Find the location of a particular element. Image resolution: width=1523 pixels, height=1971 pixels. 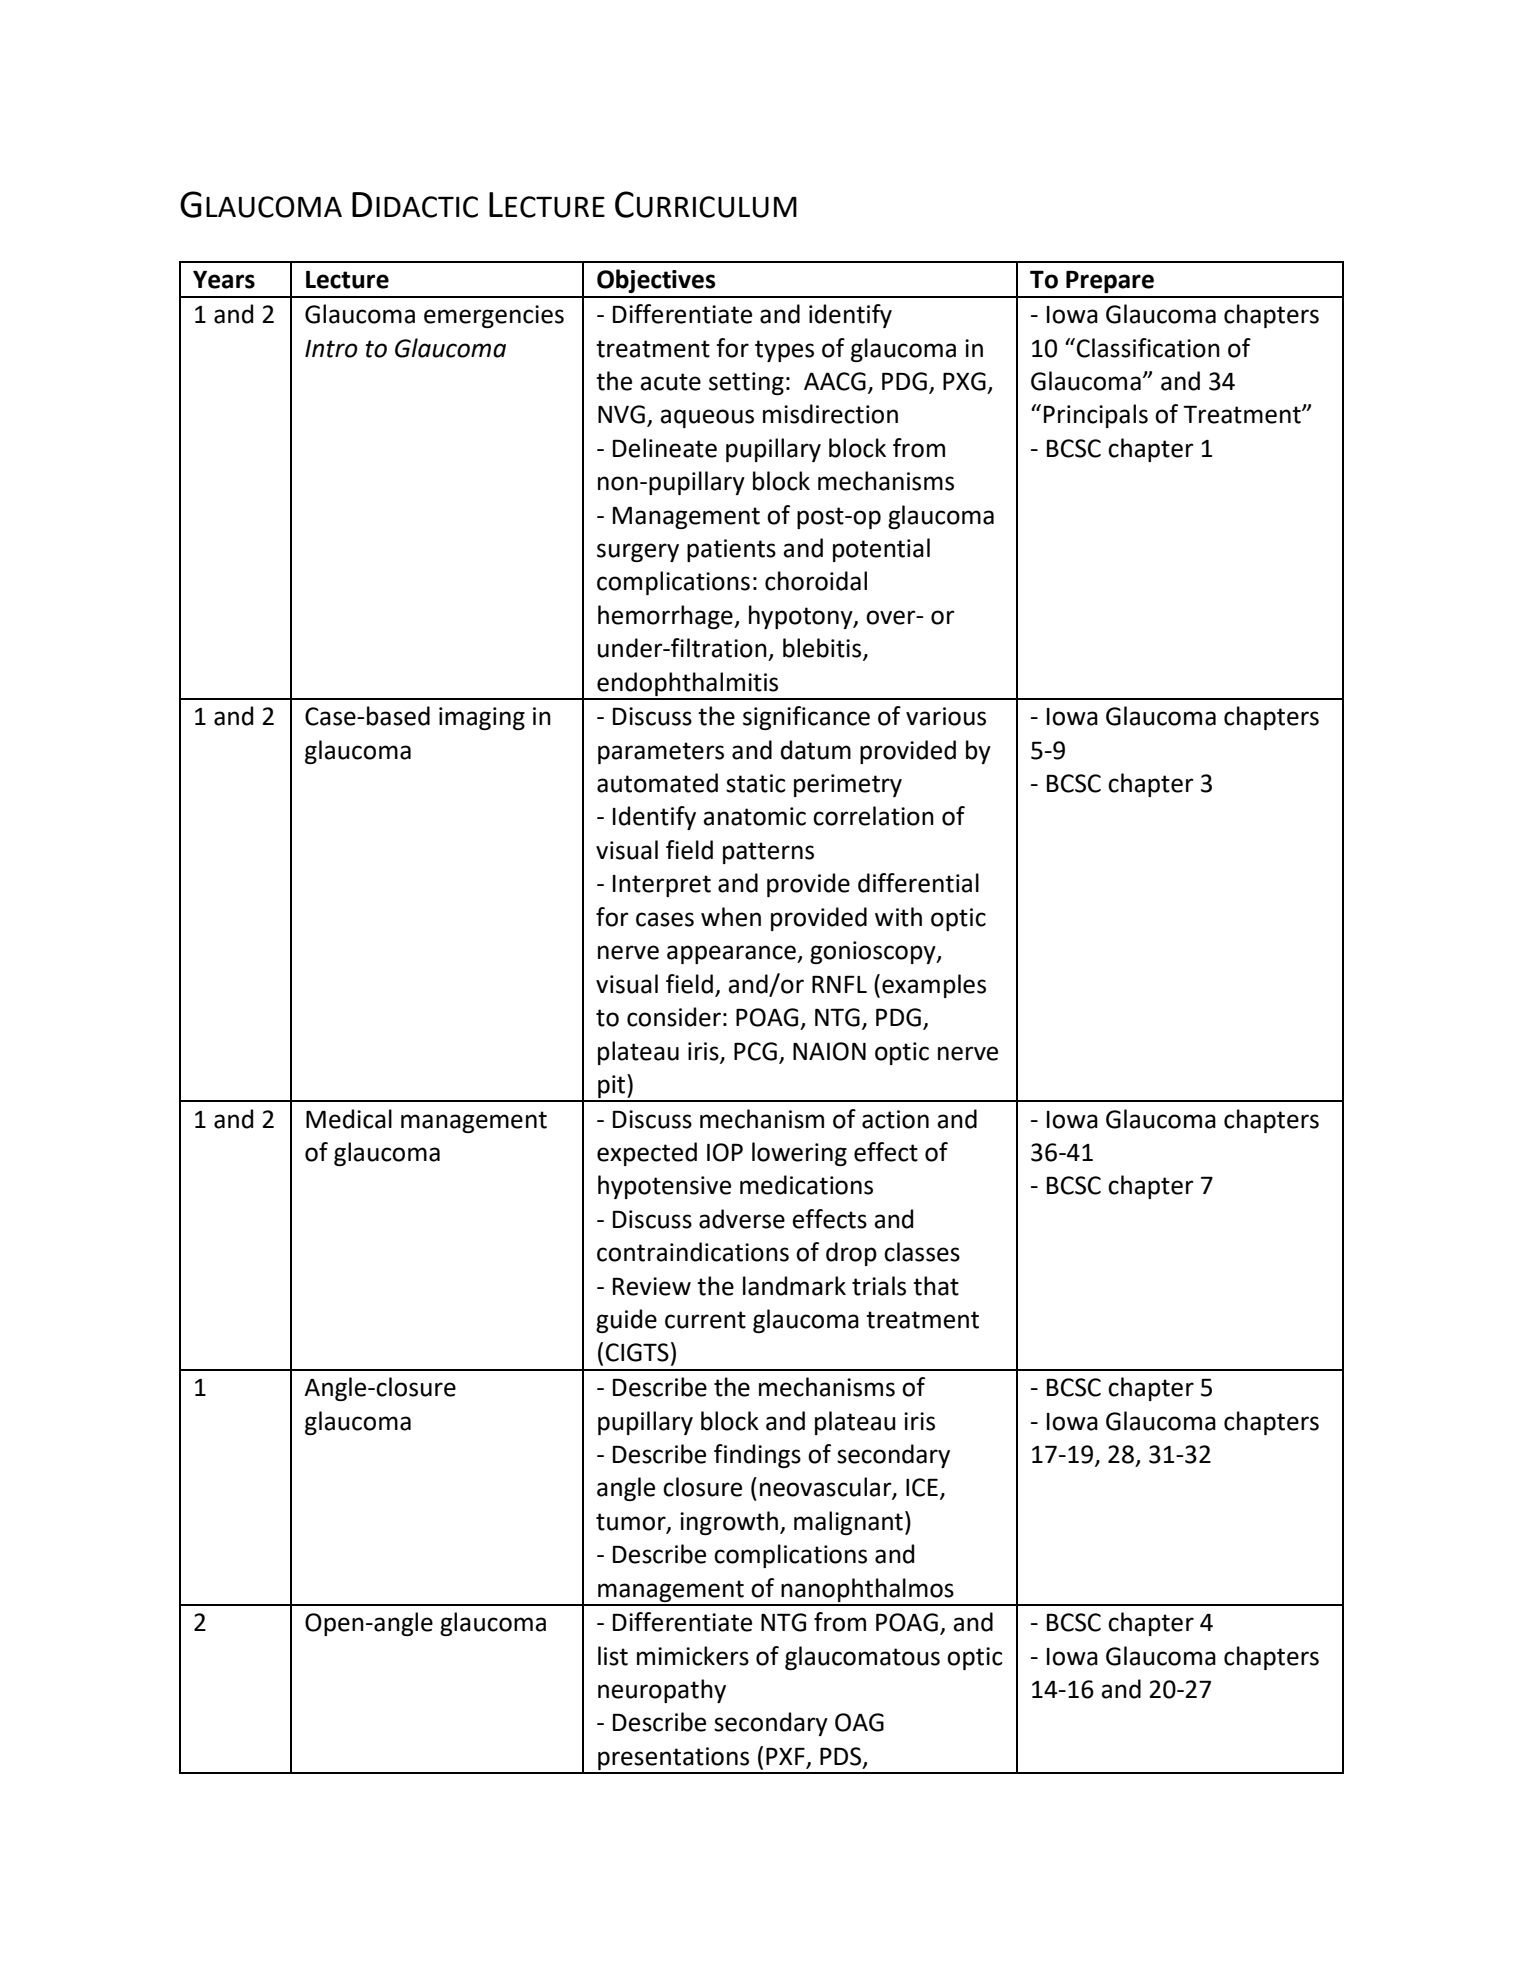

acute is located at coordinates (670, 382).
